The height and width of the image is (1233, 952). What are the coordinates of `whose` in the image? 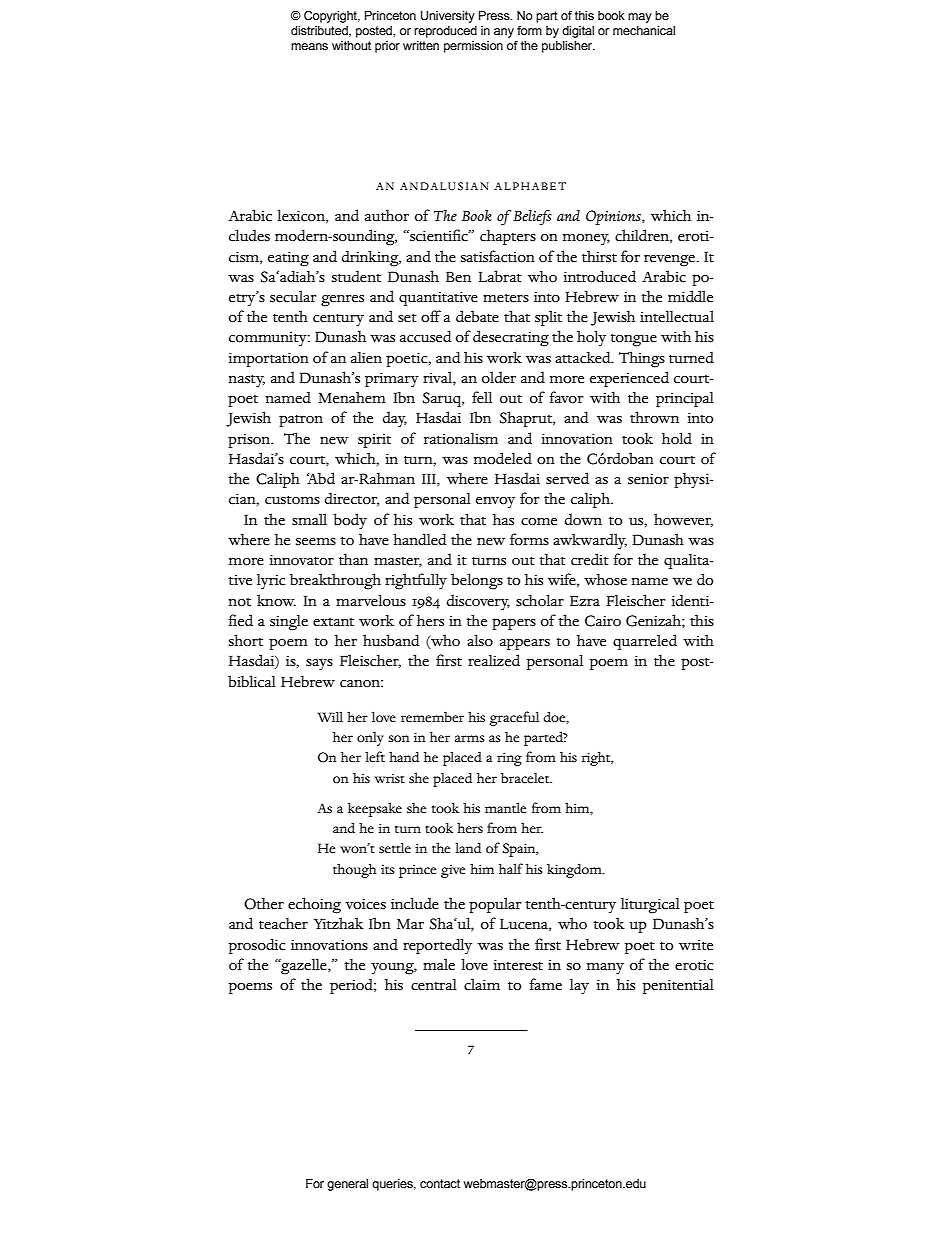 It's located at (605, 579).
